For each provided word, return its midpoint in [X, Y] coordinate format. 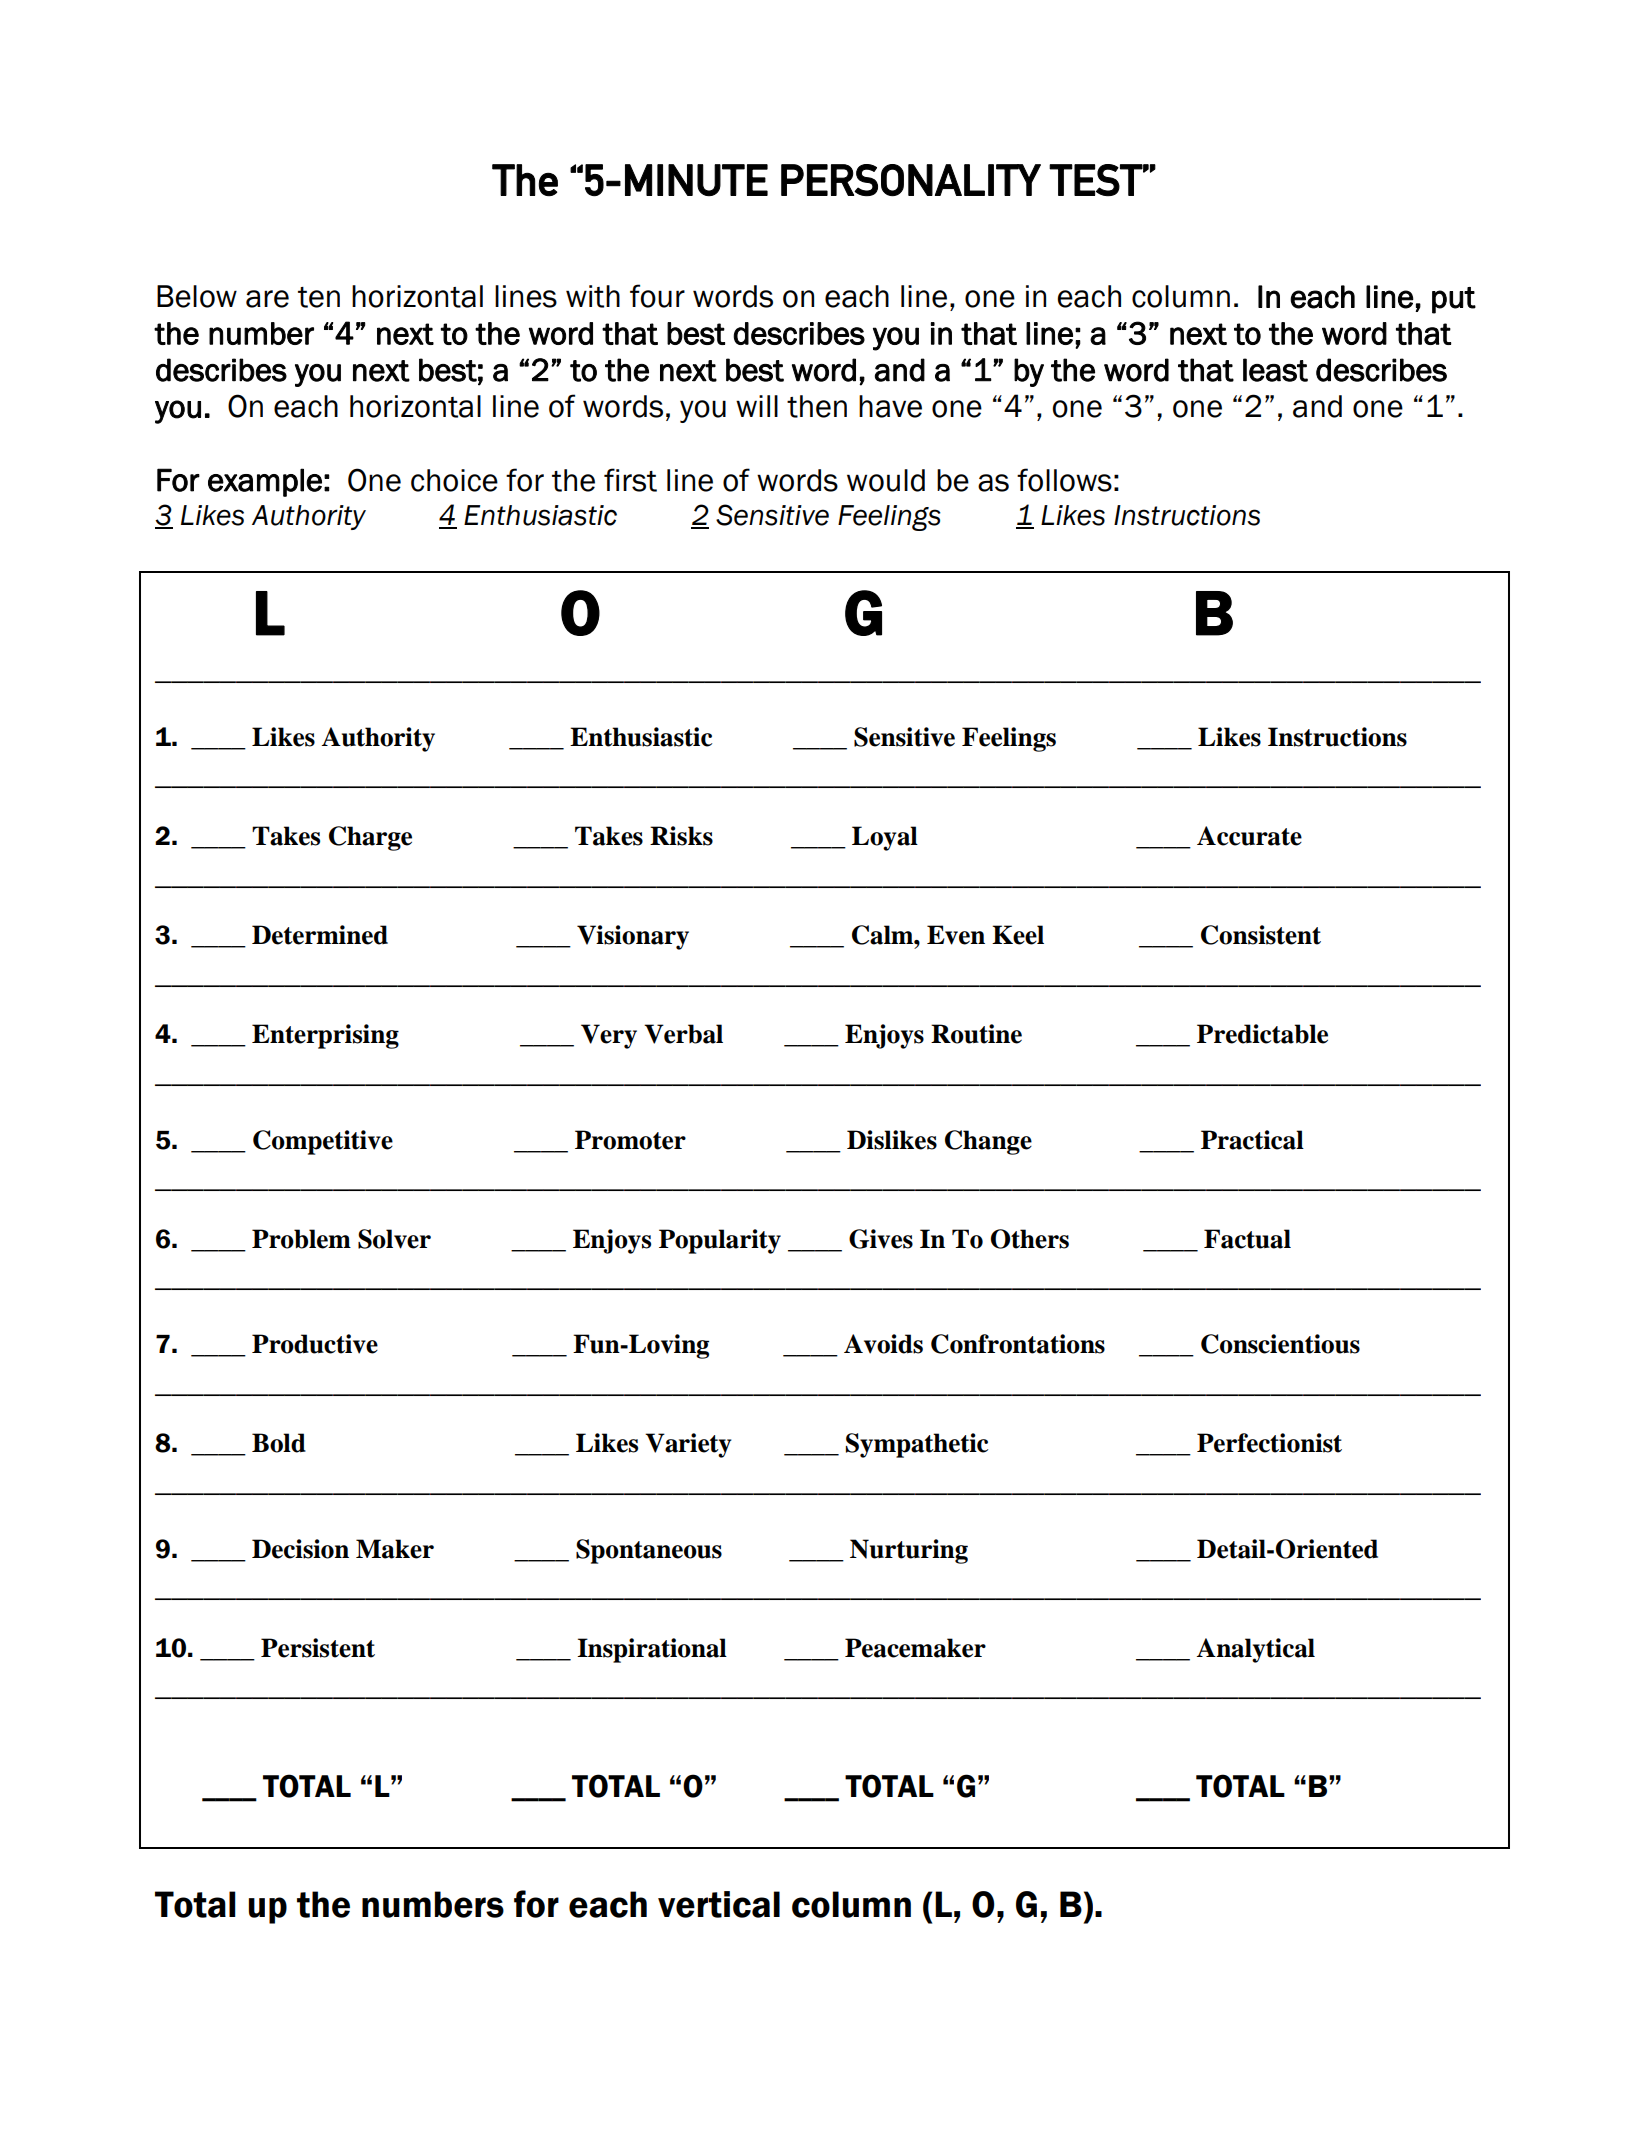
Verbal [683, 1034]
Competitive [323, 1142]
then [817, 406]
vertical [719, 1904]
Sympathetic [917, 1445]
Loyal [885, 838]
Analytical [1255, 1650]
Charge [370, 838]
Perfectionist [1269, 1443]
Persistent [318, 1648]
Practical [1252, 1140]
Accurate [1249, 836]
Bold [279, 1443]
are [267, 299]
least [1275, 370]
